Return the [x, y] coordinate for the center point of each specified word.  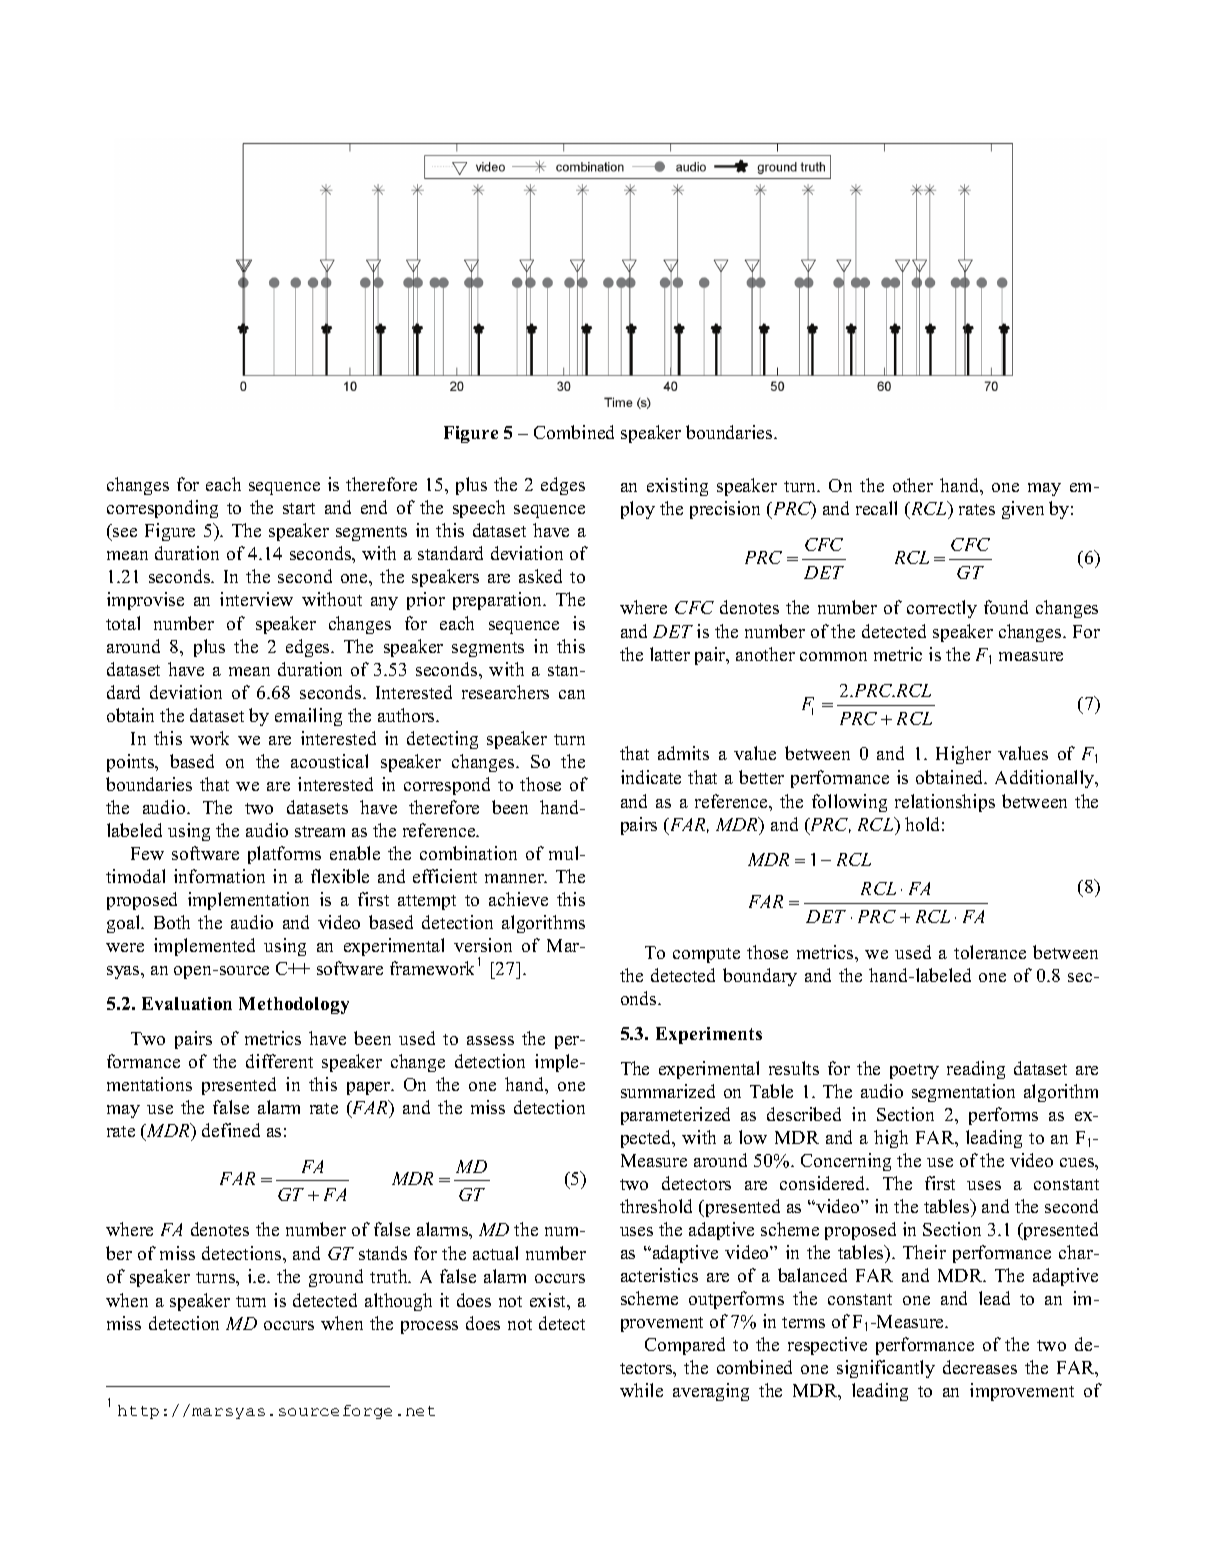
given [1023, 510]
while [641, 1390]
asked [540, 576]
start [299, 508]
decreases [980, 1367]
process [429, 1327]
